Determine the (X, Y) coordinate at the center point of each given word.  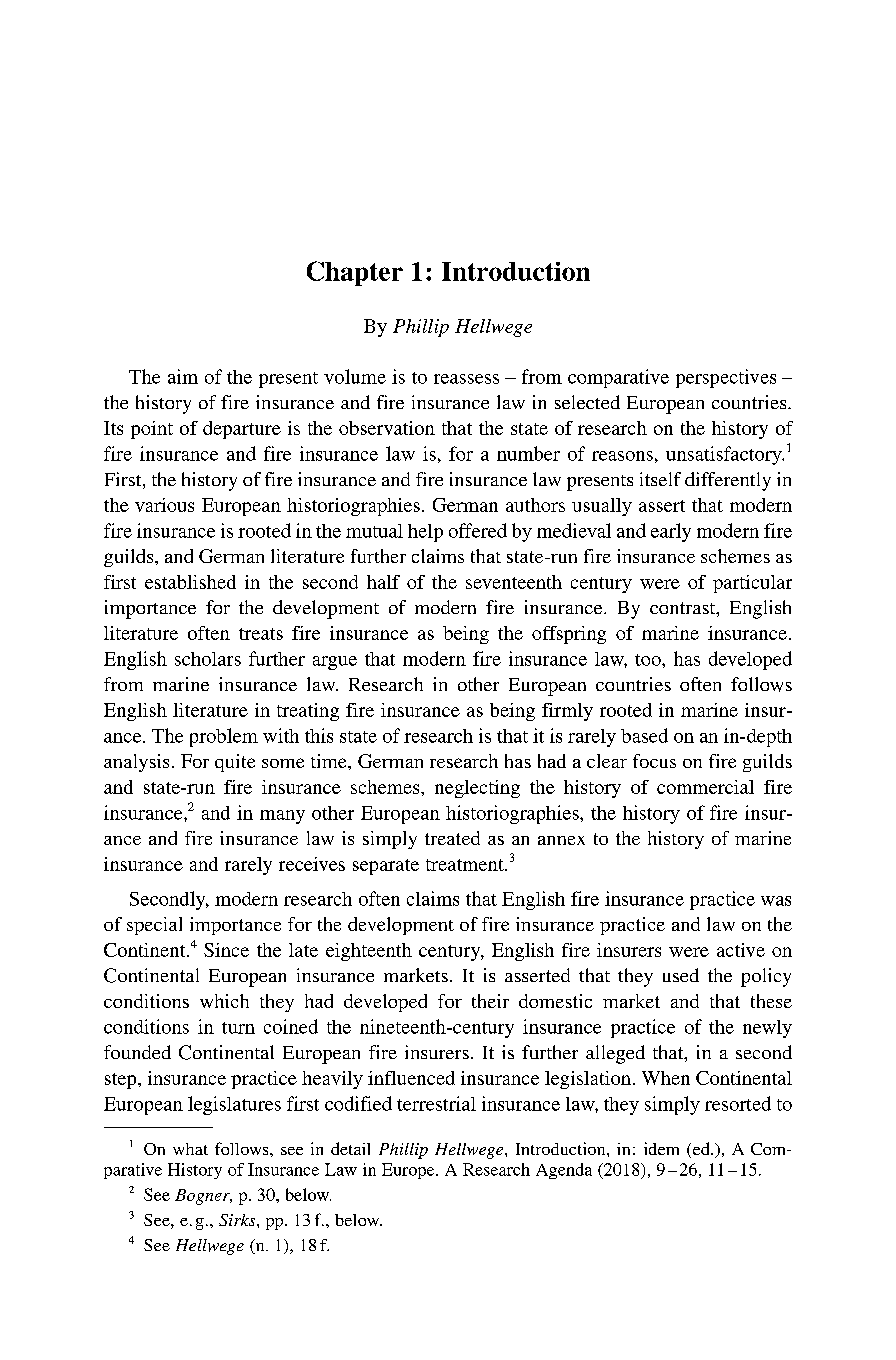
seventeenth (514, 582)
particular (752, 584)
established (190, 582)
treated (452, 838)
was (776, 901)
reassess (466, 379)
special (154, 926)
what (190, 1149)
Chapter (355, 273)
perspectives (726, 378)
